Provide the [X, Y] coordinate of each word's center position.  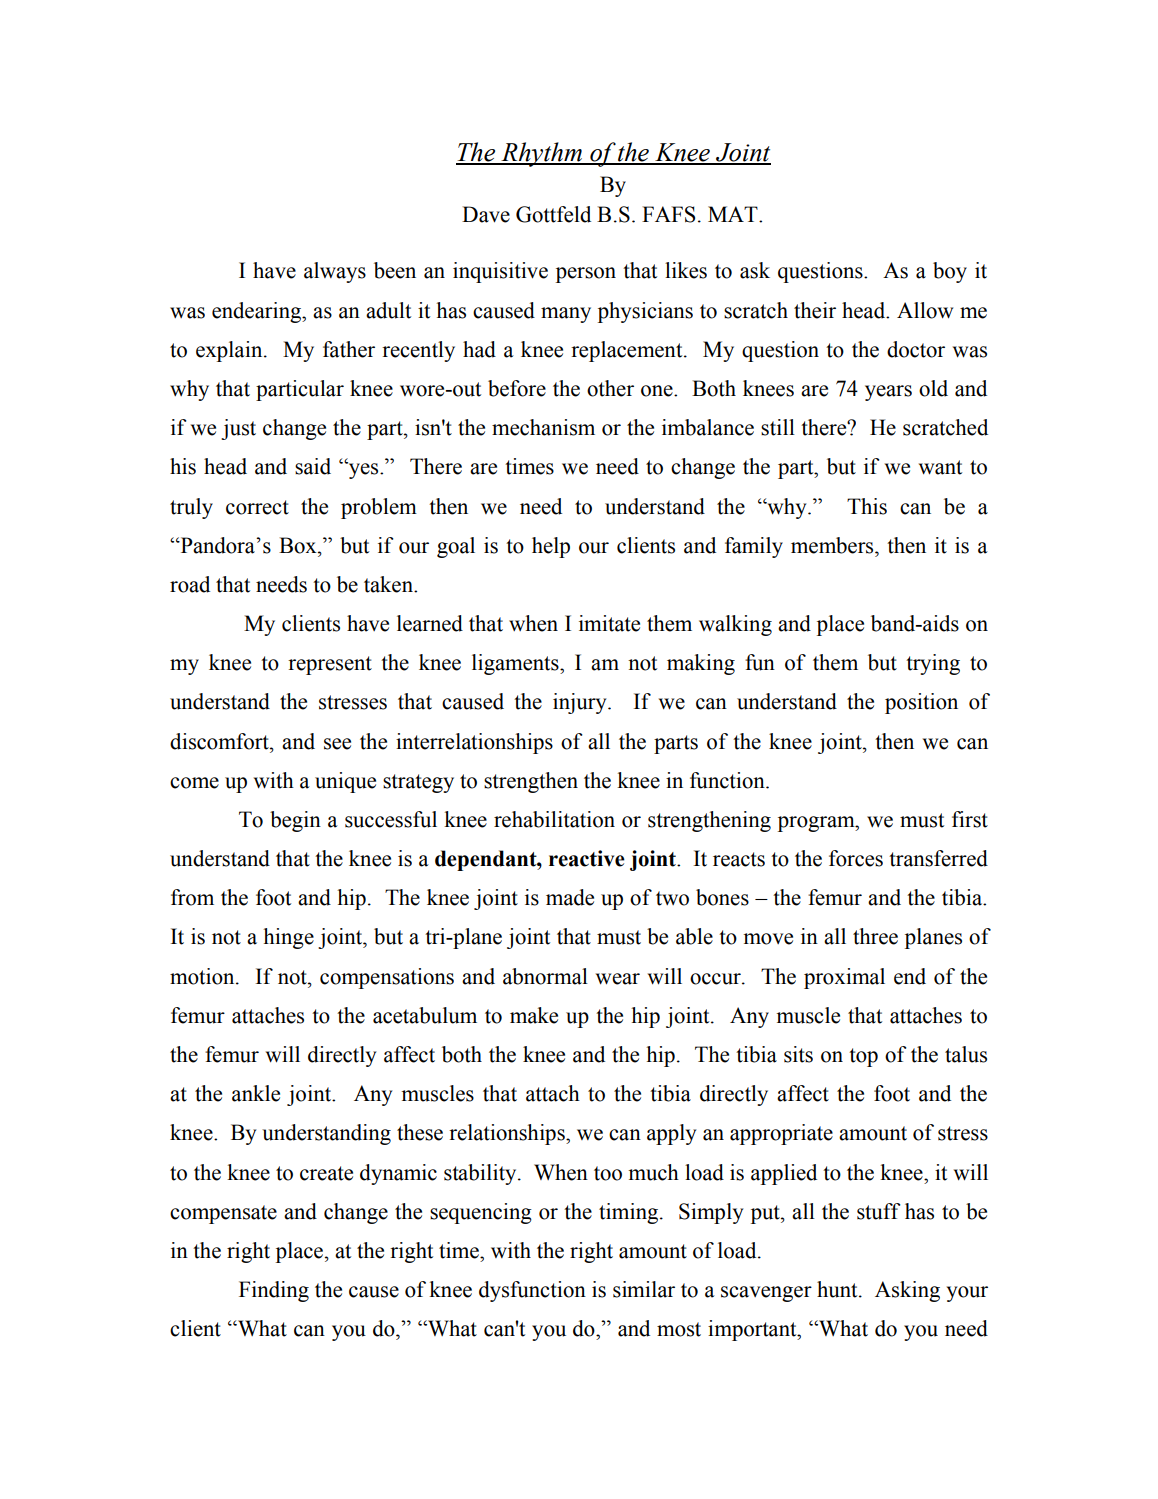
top [863, 1057]
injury [581, 703]
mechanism [543, 427]
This [867, 506]
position [921, 703]
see [337, 744]
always [335, 272]
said [313, 466]
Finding [274, 1291]
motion [203, 976]
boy [950, 272]
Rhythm [542, 154]
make [534, 1015]
